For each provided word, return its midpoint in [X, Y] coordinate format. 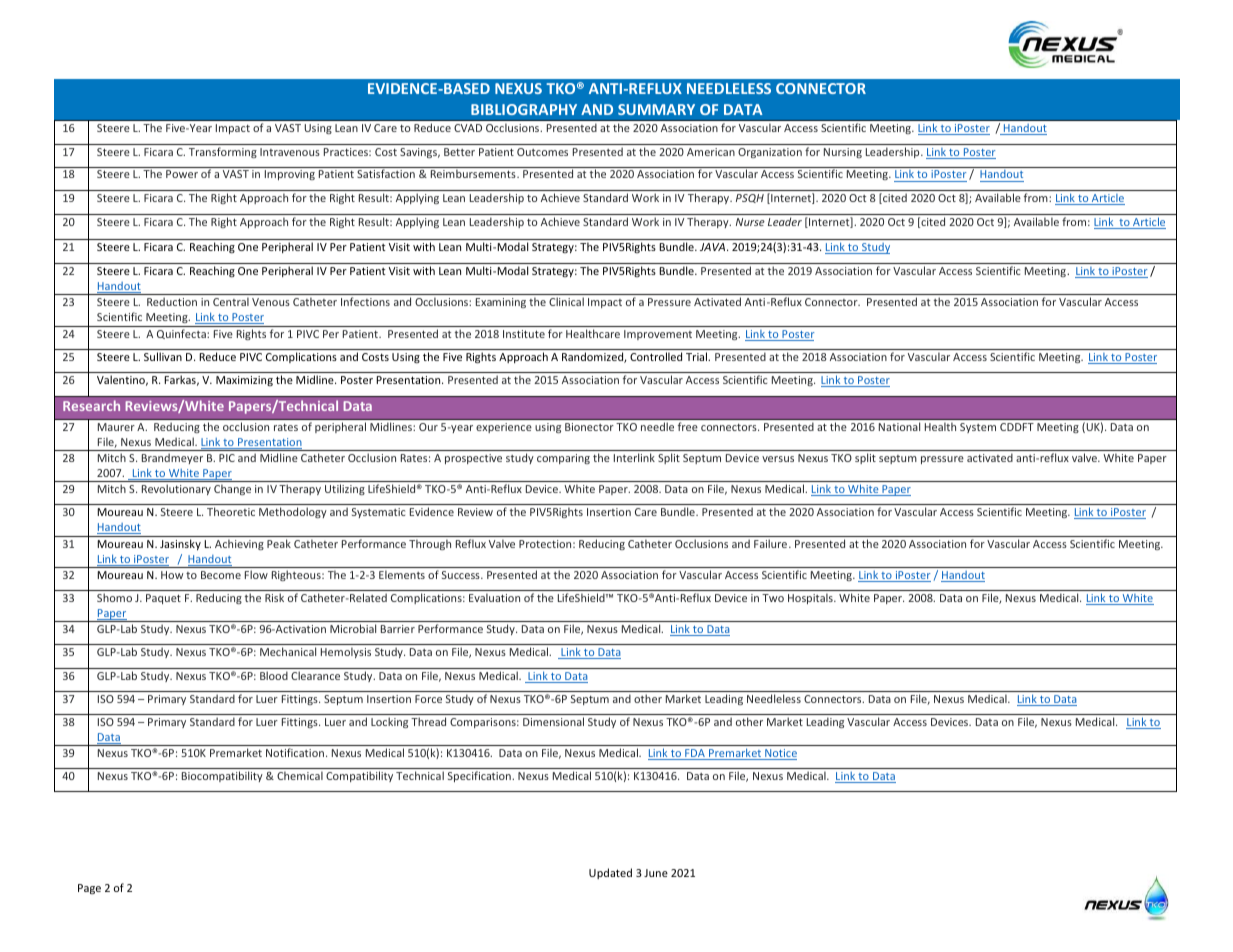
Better [459, 152]
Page [89, 889]
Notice [780, 754]
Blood [274, 675]
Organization [770, 153]
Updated [610, 873]
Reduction [172, 301]
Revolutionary [176, 489]
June [656, 873]
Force [428, 699]
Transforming [223, 152]
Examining [501, 303]
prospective [473, 459]
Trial [697, 356]
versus [778, 459]
